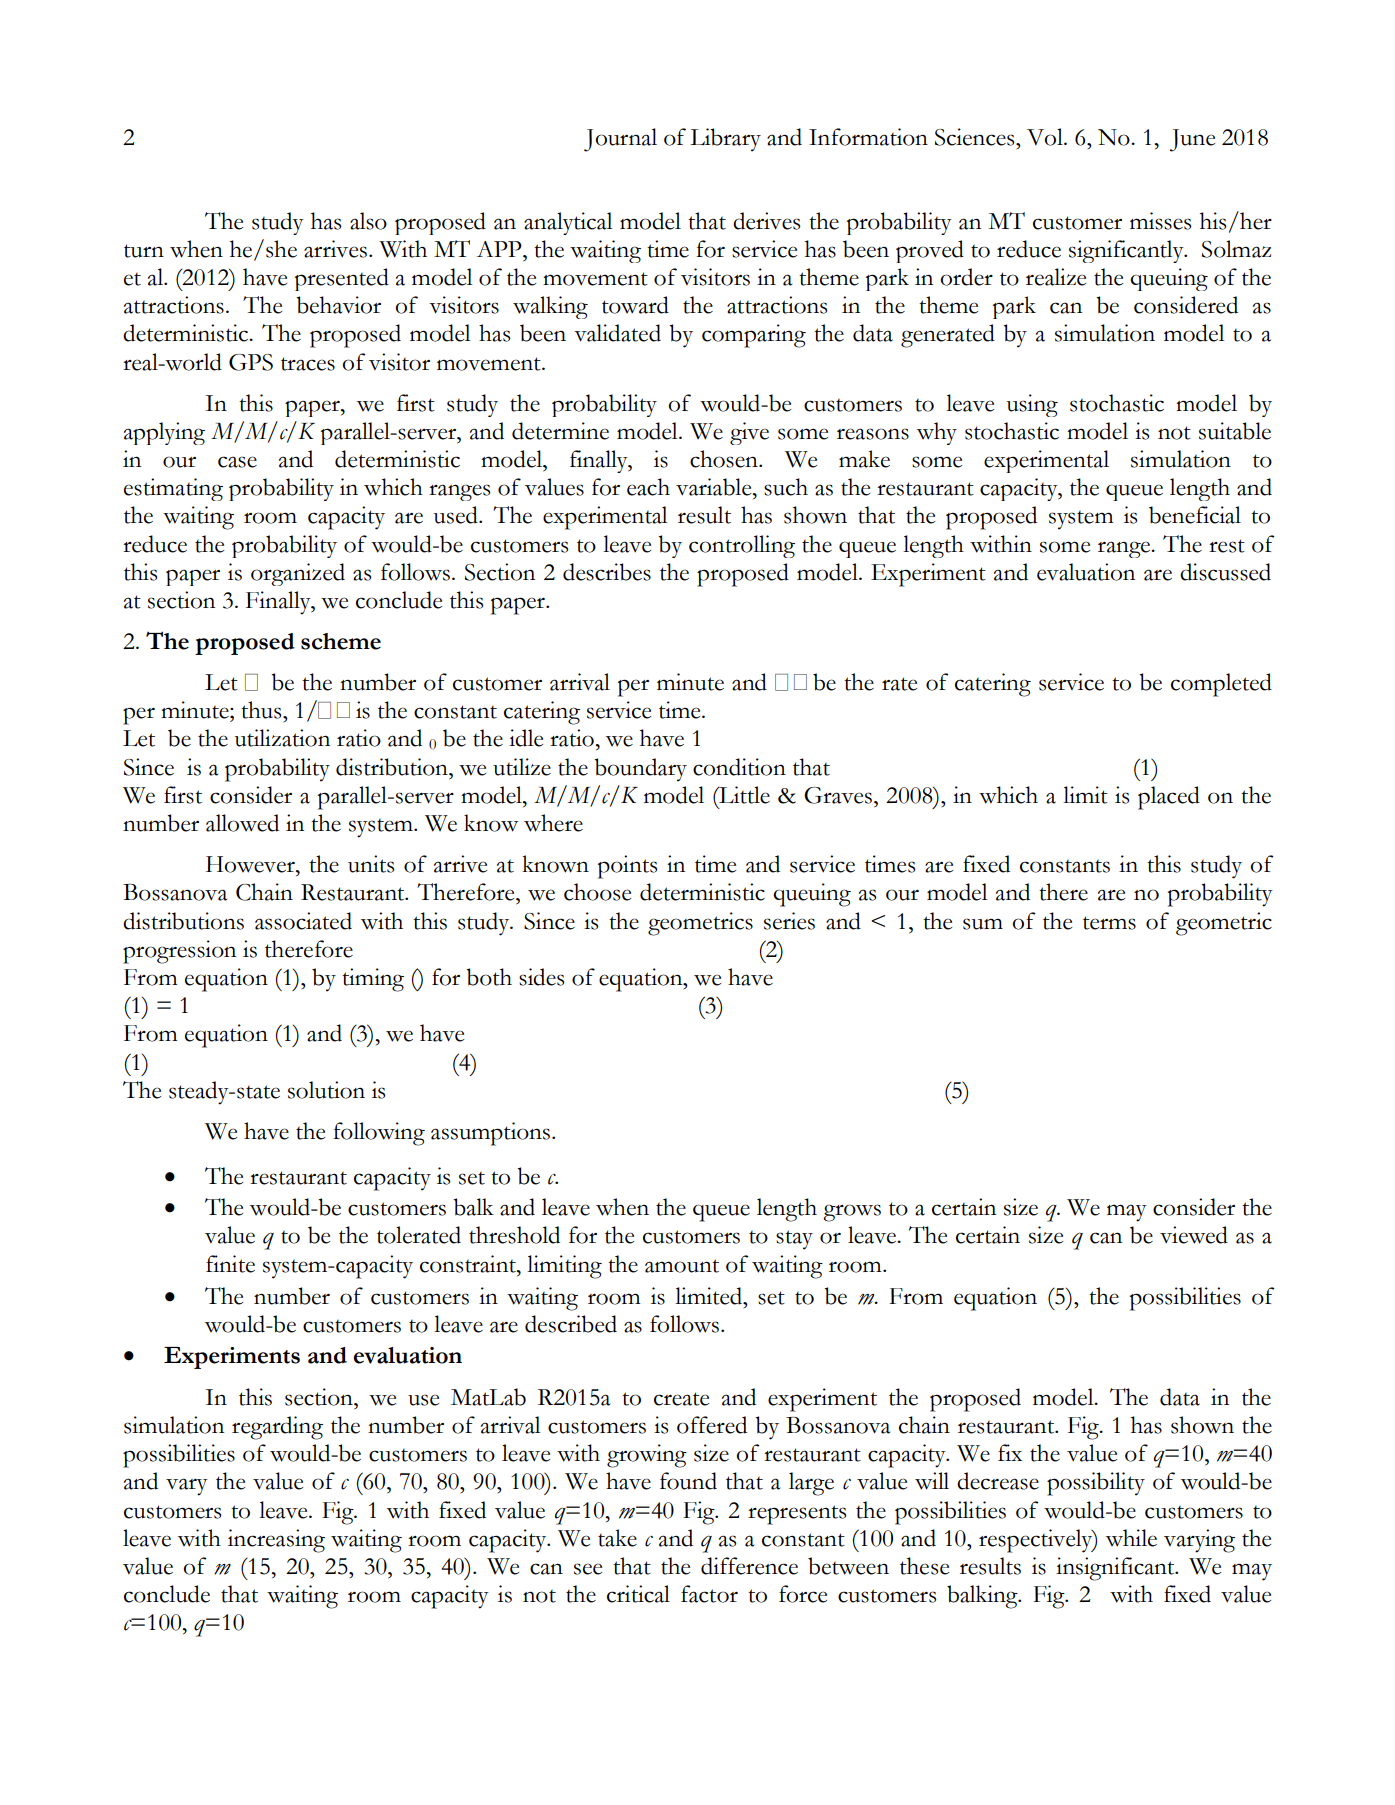 The height and width of the page is (1805, 1395). I want to click on terms, so click(1109, 923).
